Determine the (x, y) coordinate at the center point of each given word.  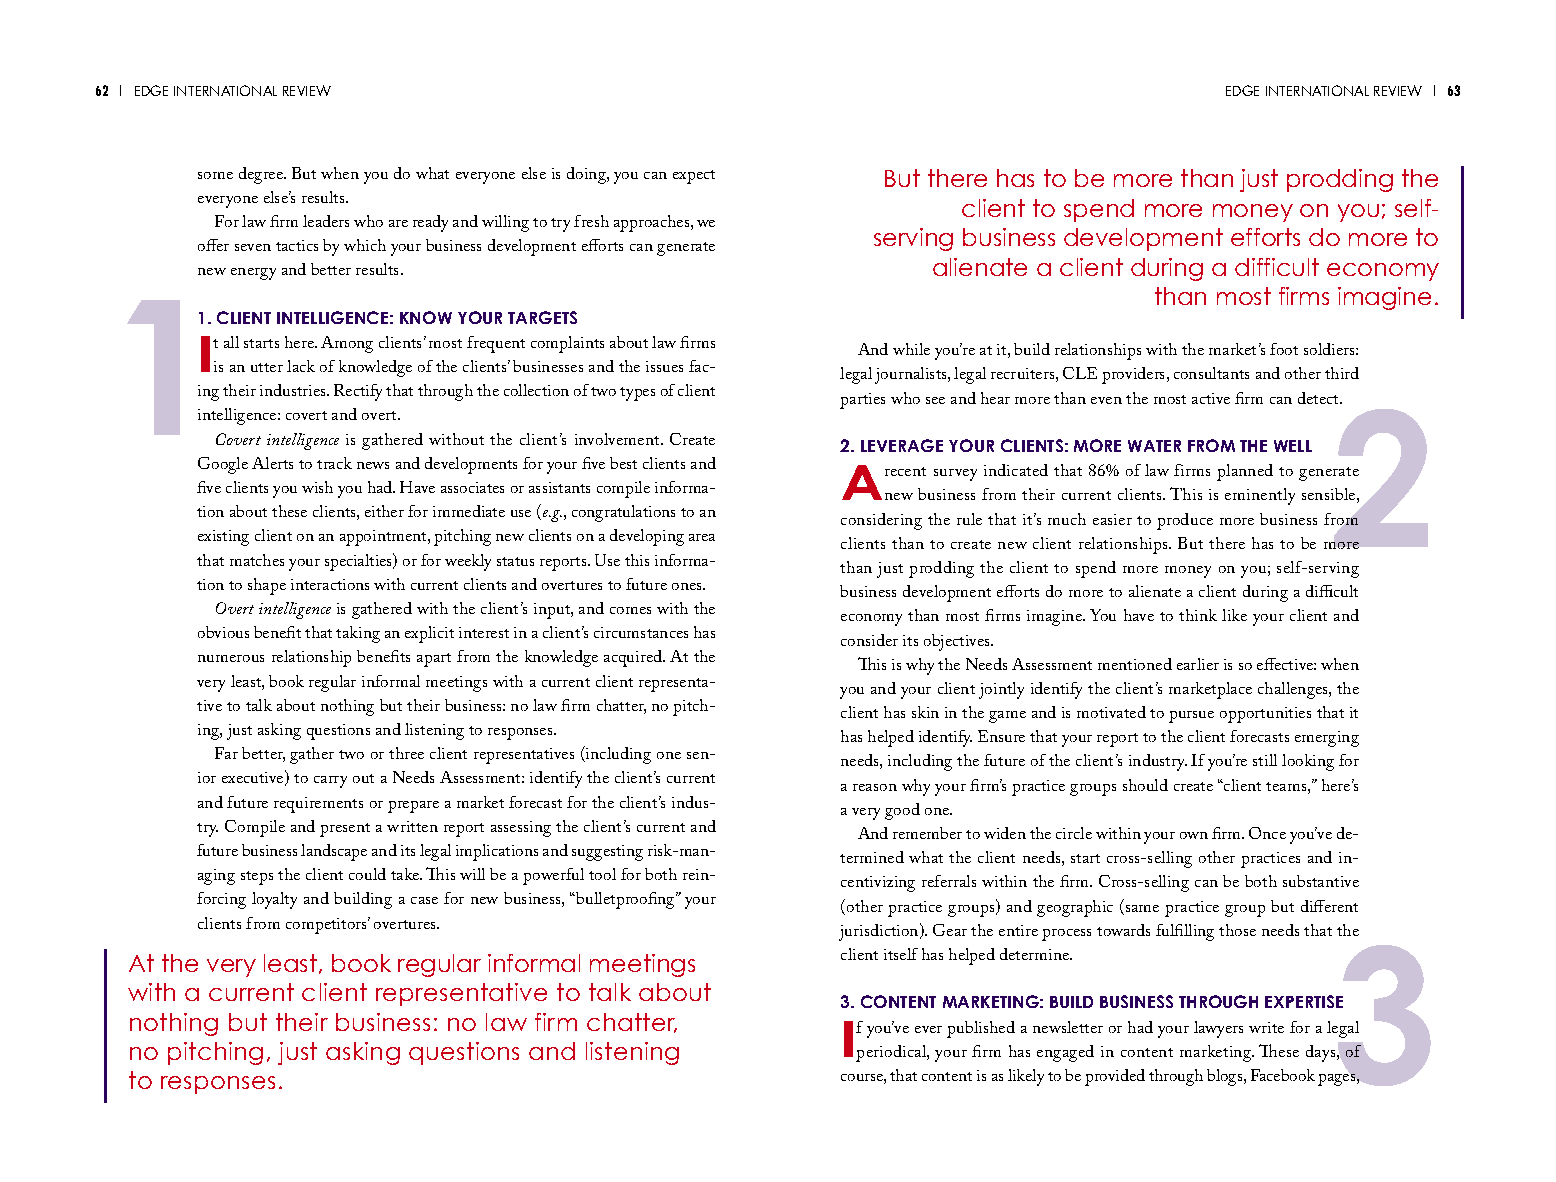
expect (694, 177)
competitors (327, 925)
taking (358, 634)
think (1198, 615)
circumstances (641, 632)
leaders (326, 221)
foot (1284, 349)
